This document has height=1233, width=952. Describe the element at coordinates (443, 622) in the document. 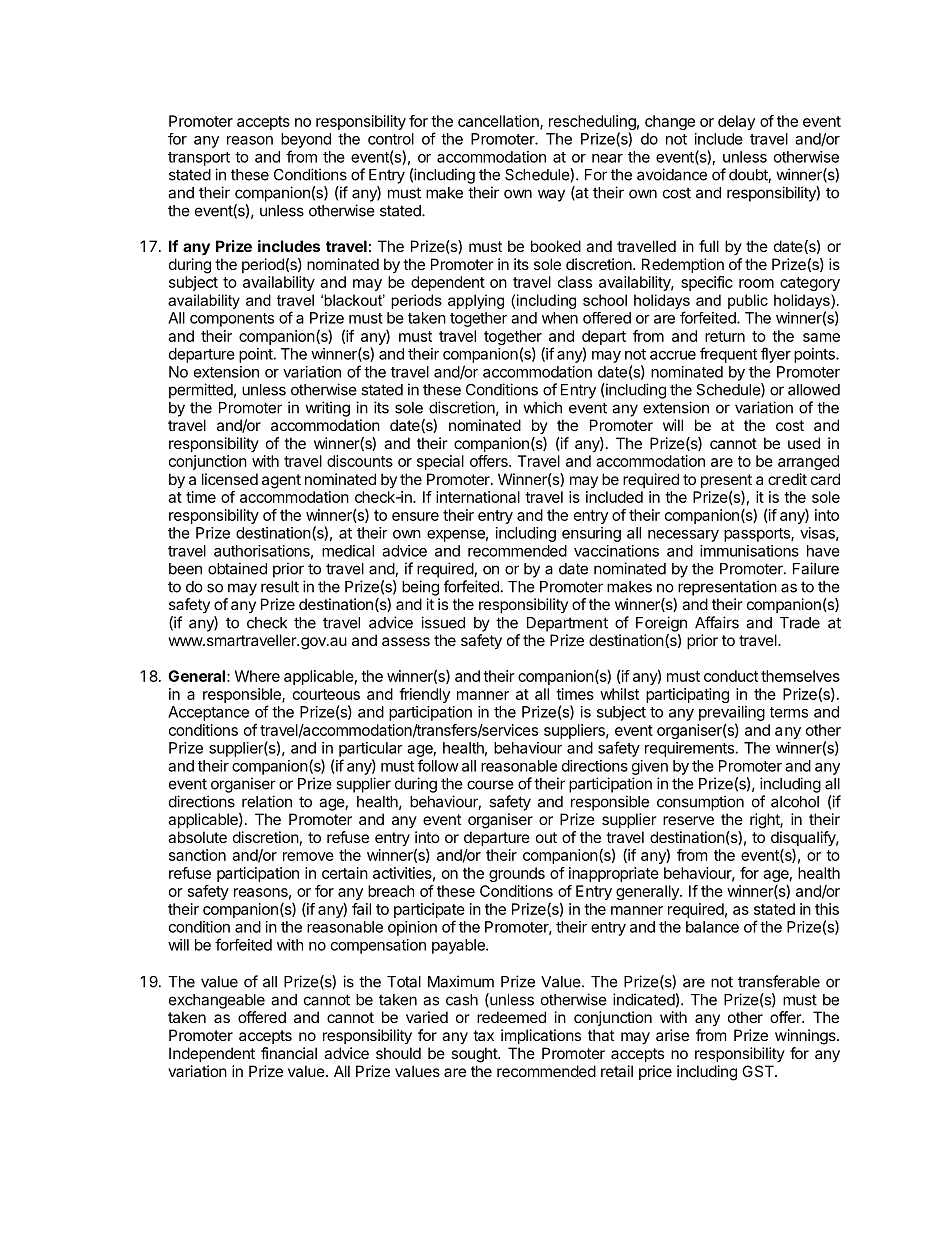

I see `issued` at that location.
